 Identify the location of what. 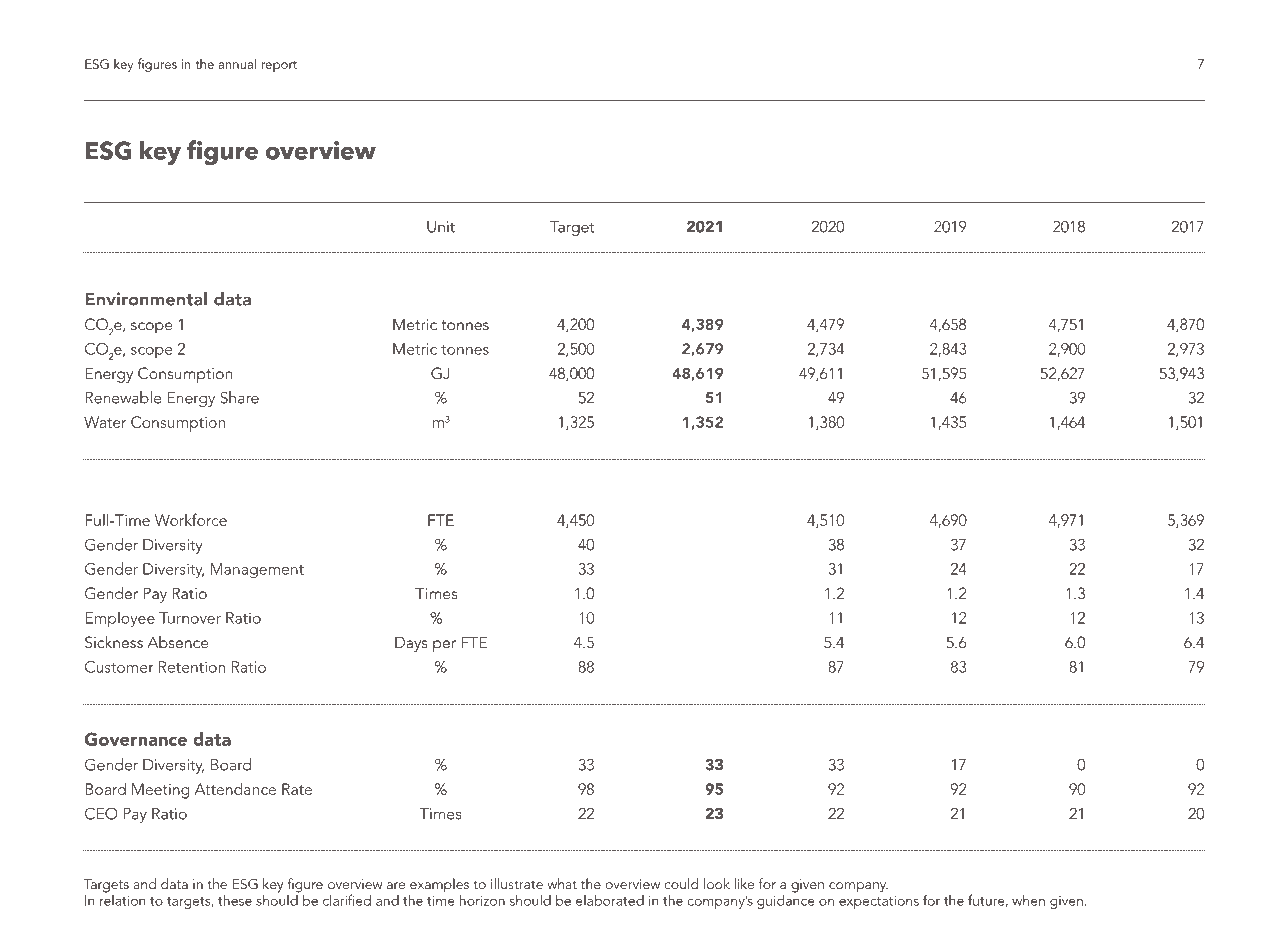
(562, 883).
